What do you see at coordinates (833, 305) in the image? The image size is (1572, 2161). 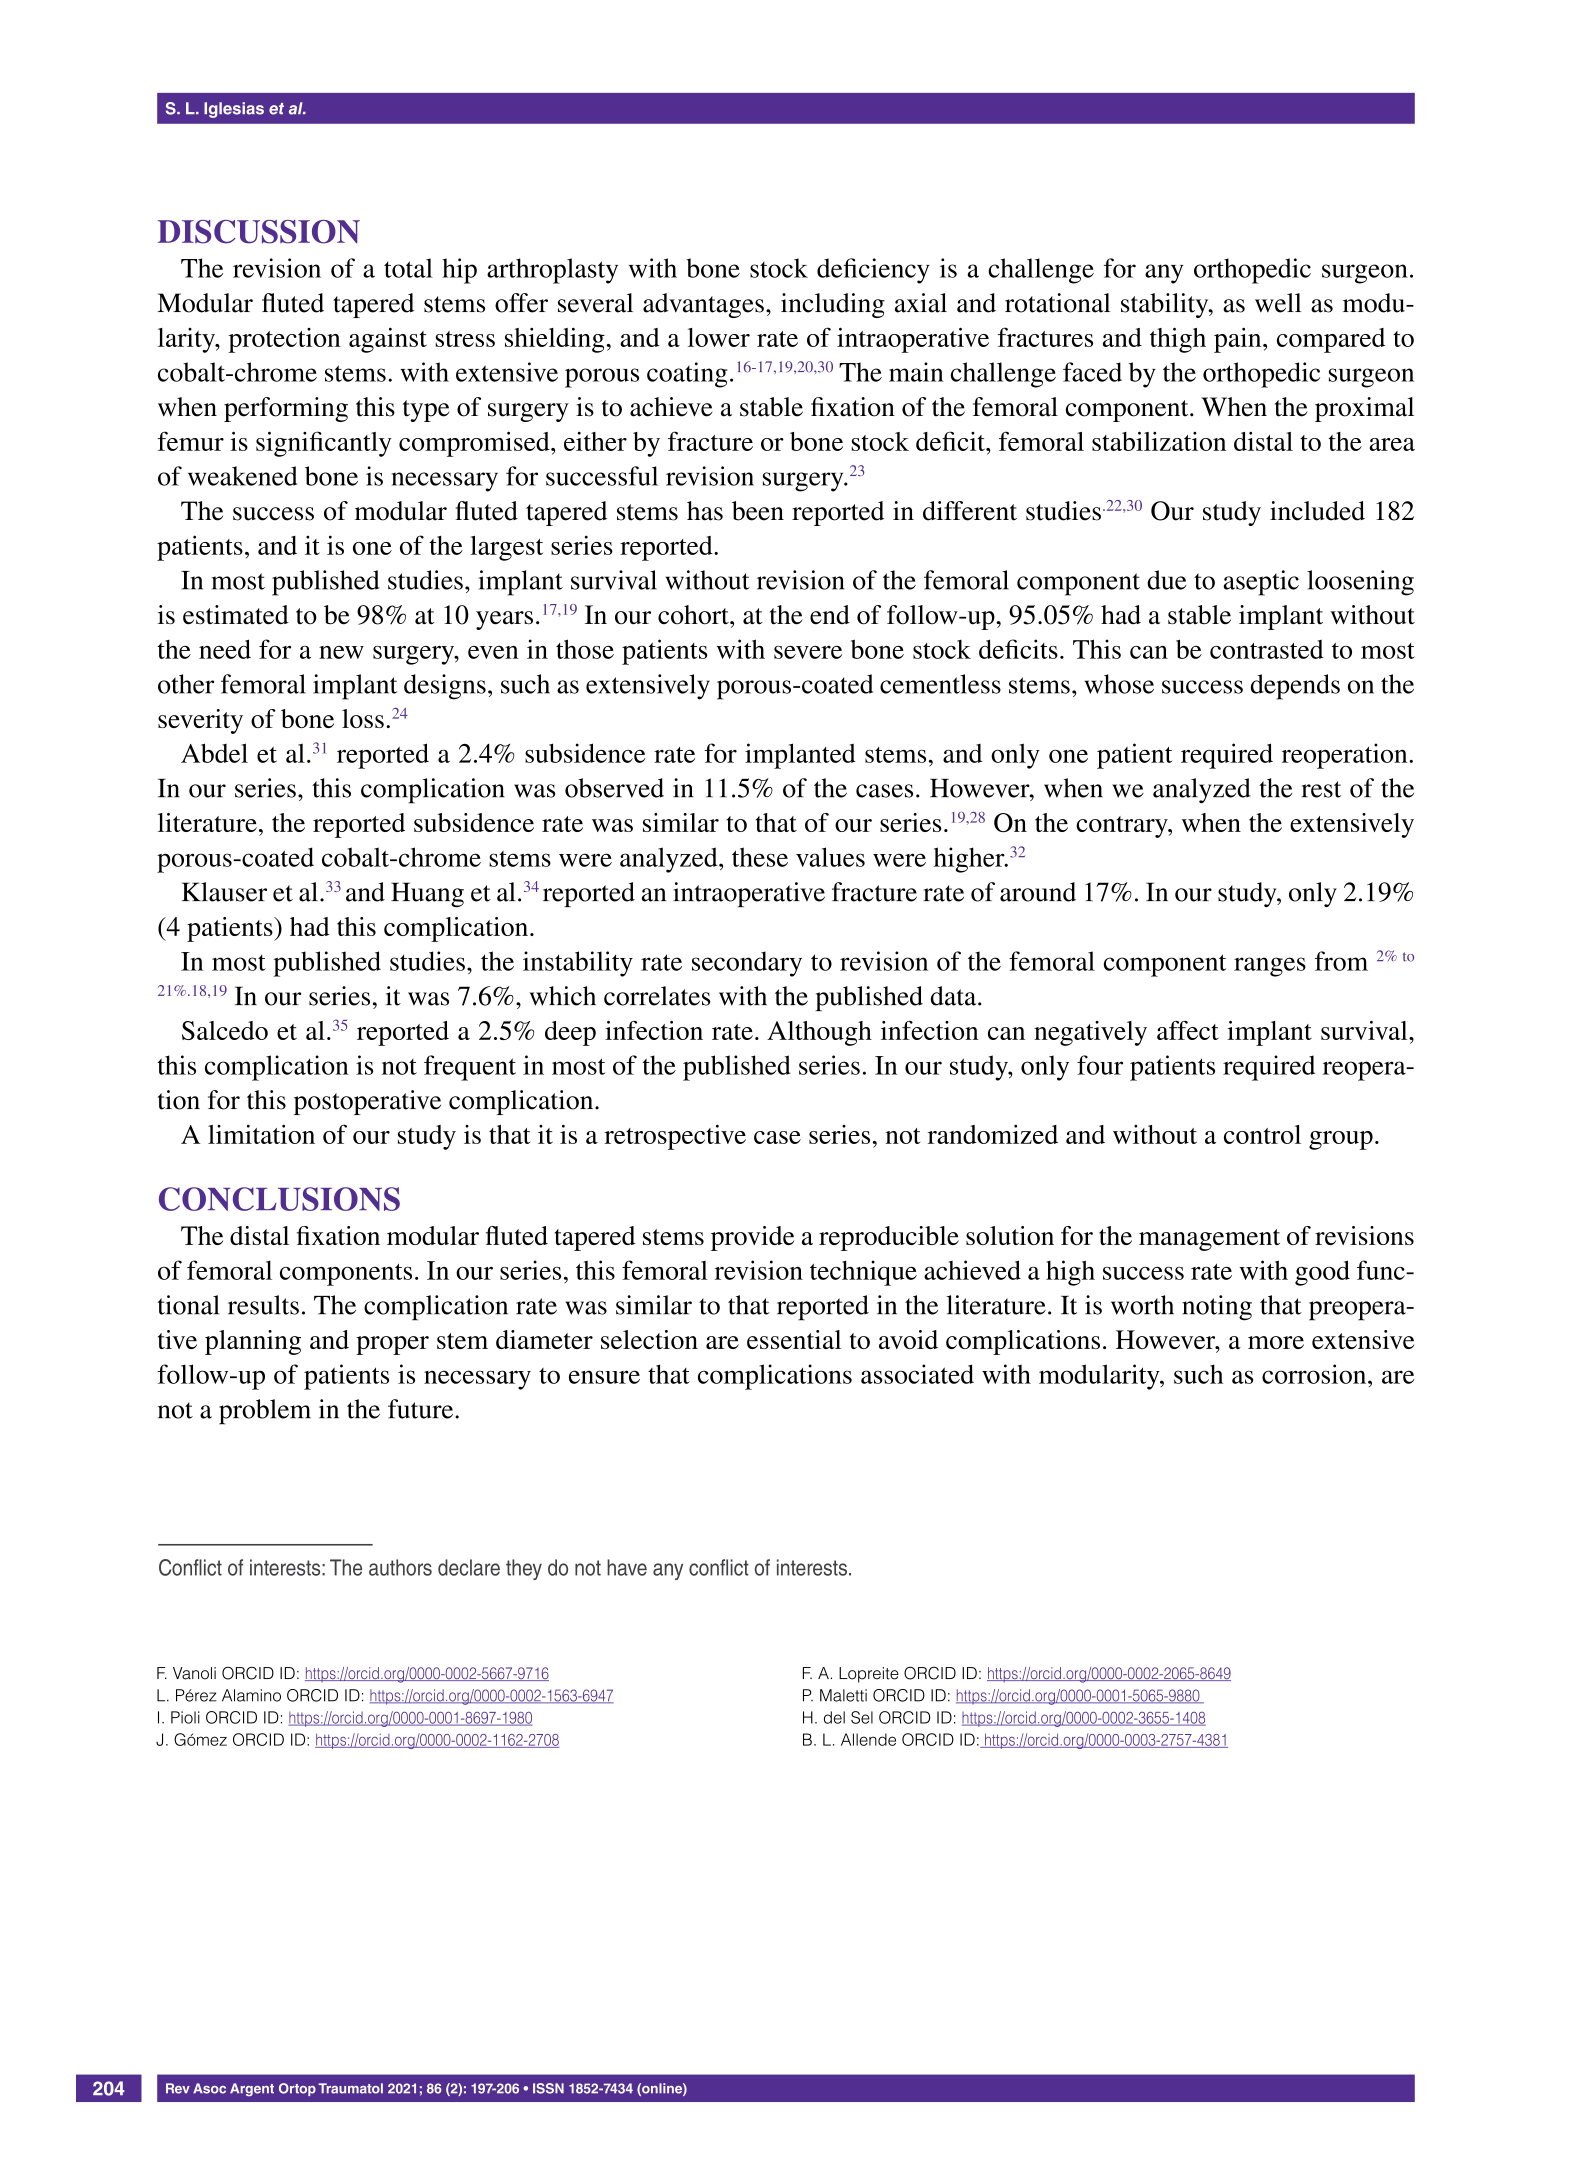 I see `including` at bounding box center [833, 305].
